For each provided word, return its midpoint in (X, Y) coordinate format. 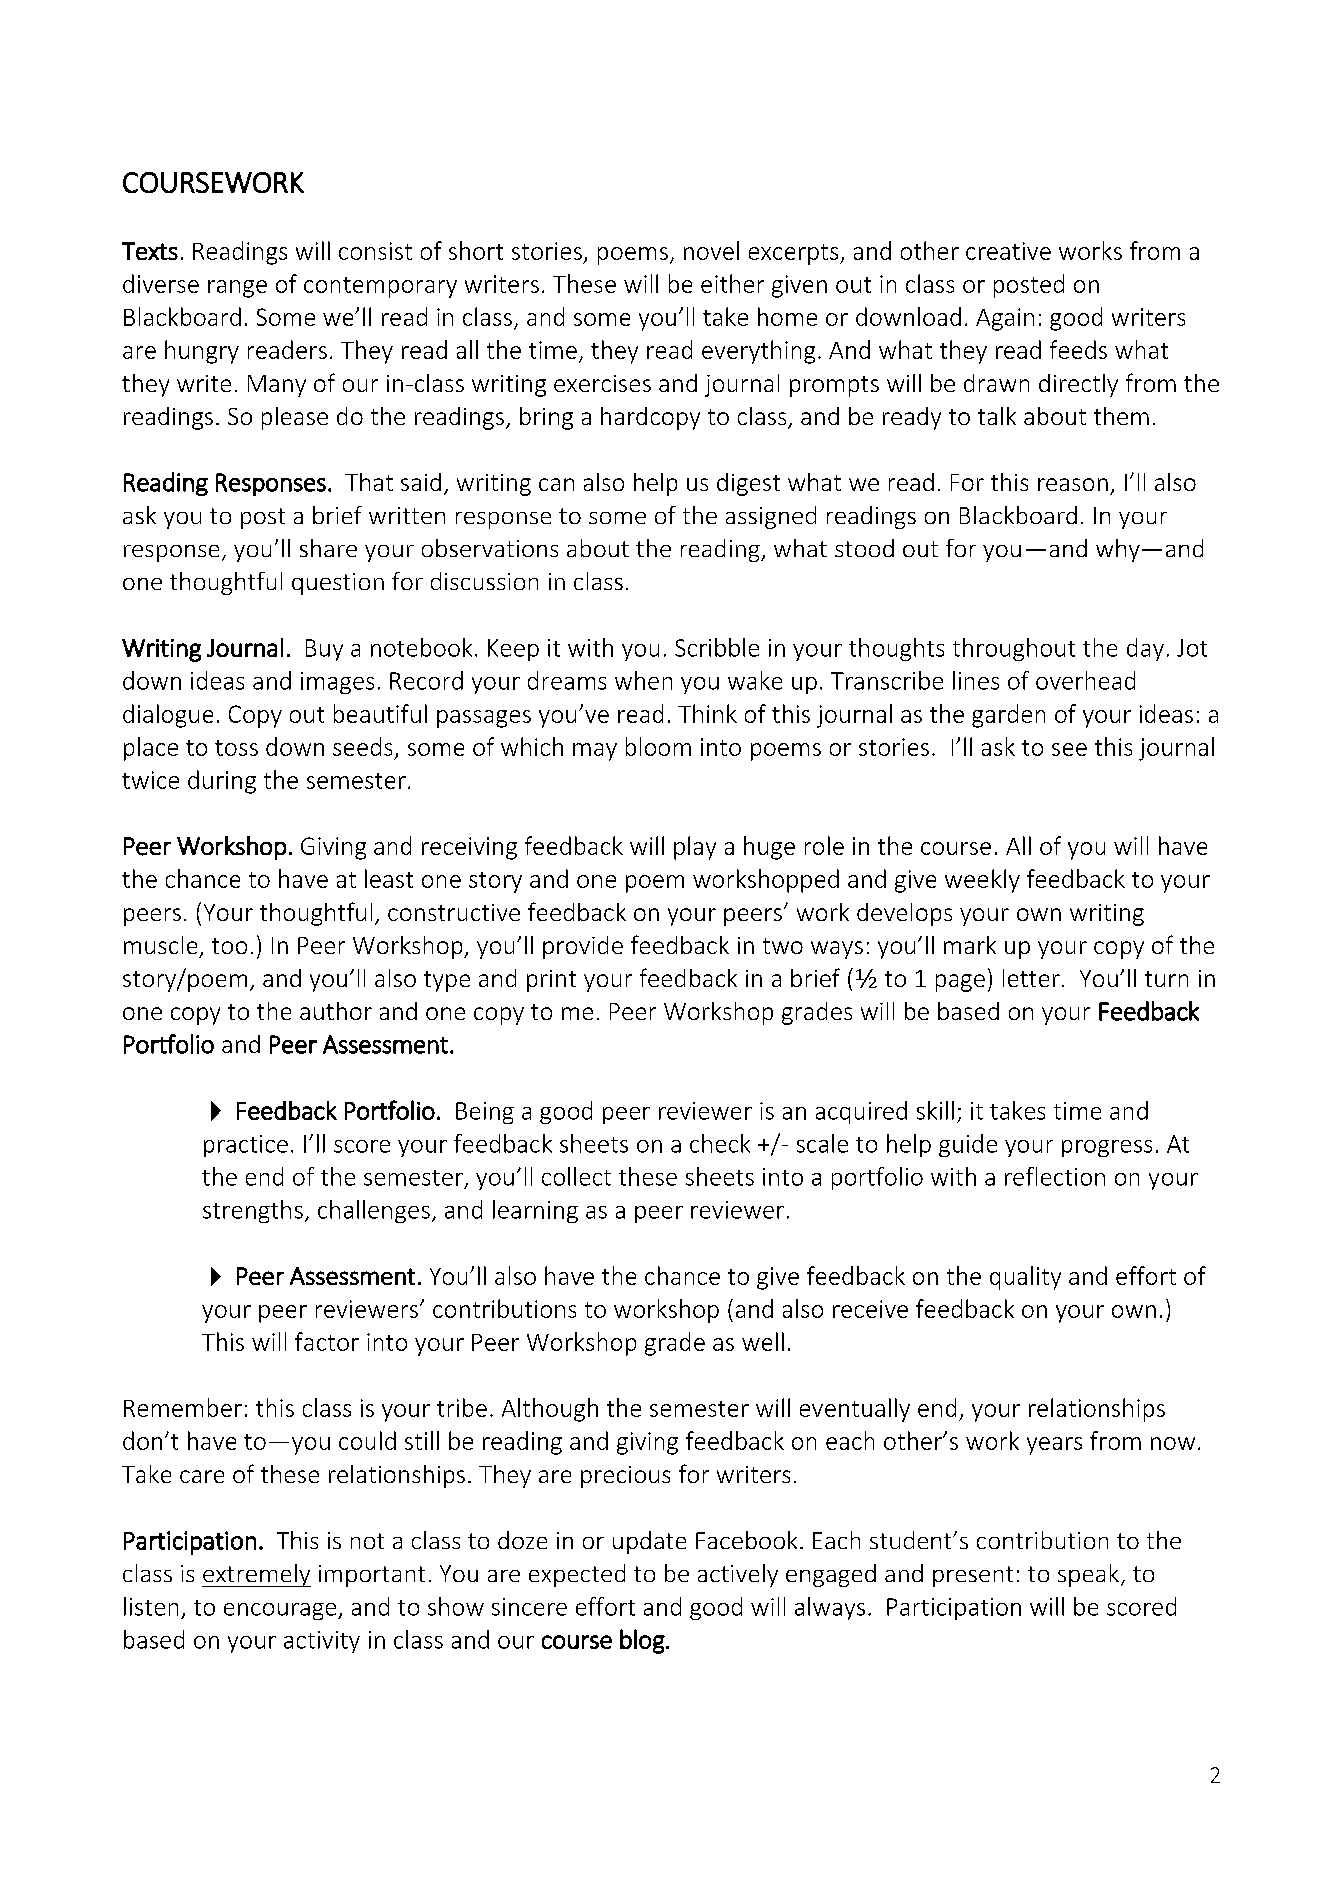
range (237, 289)
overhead (1085, 680)
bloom (658, 746)
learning (535, 1211)
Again (1005, 319)
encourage (281, 1611)
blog (643, 1641)
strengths (253, 1211)
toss (236, 748)
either (732, 283)
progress (1107, 1148)
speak (1088, 1575)
